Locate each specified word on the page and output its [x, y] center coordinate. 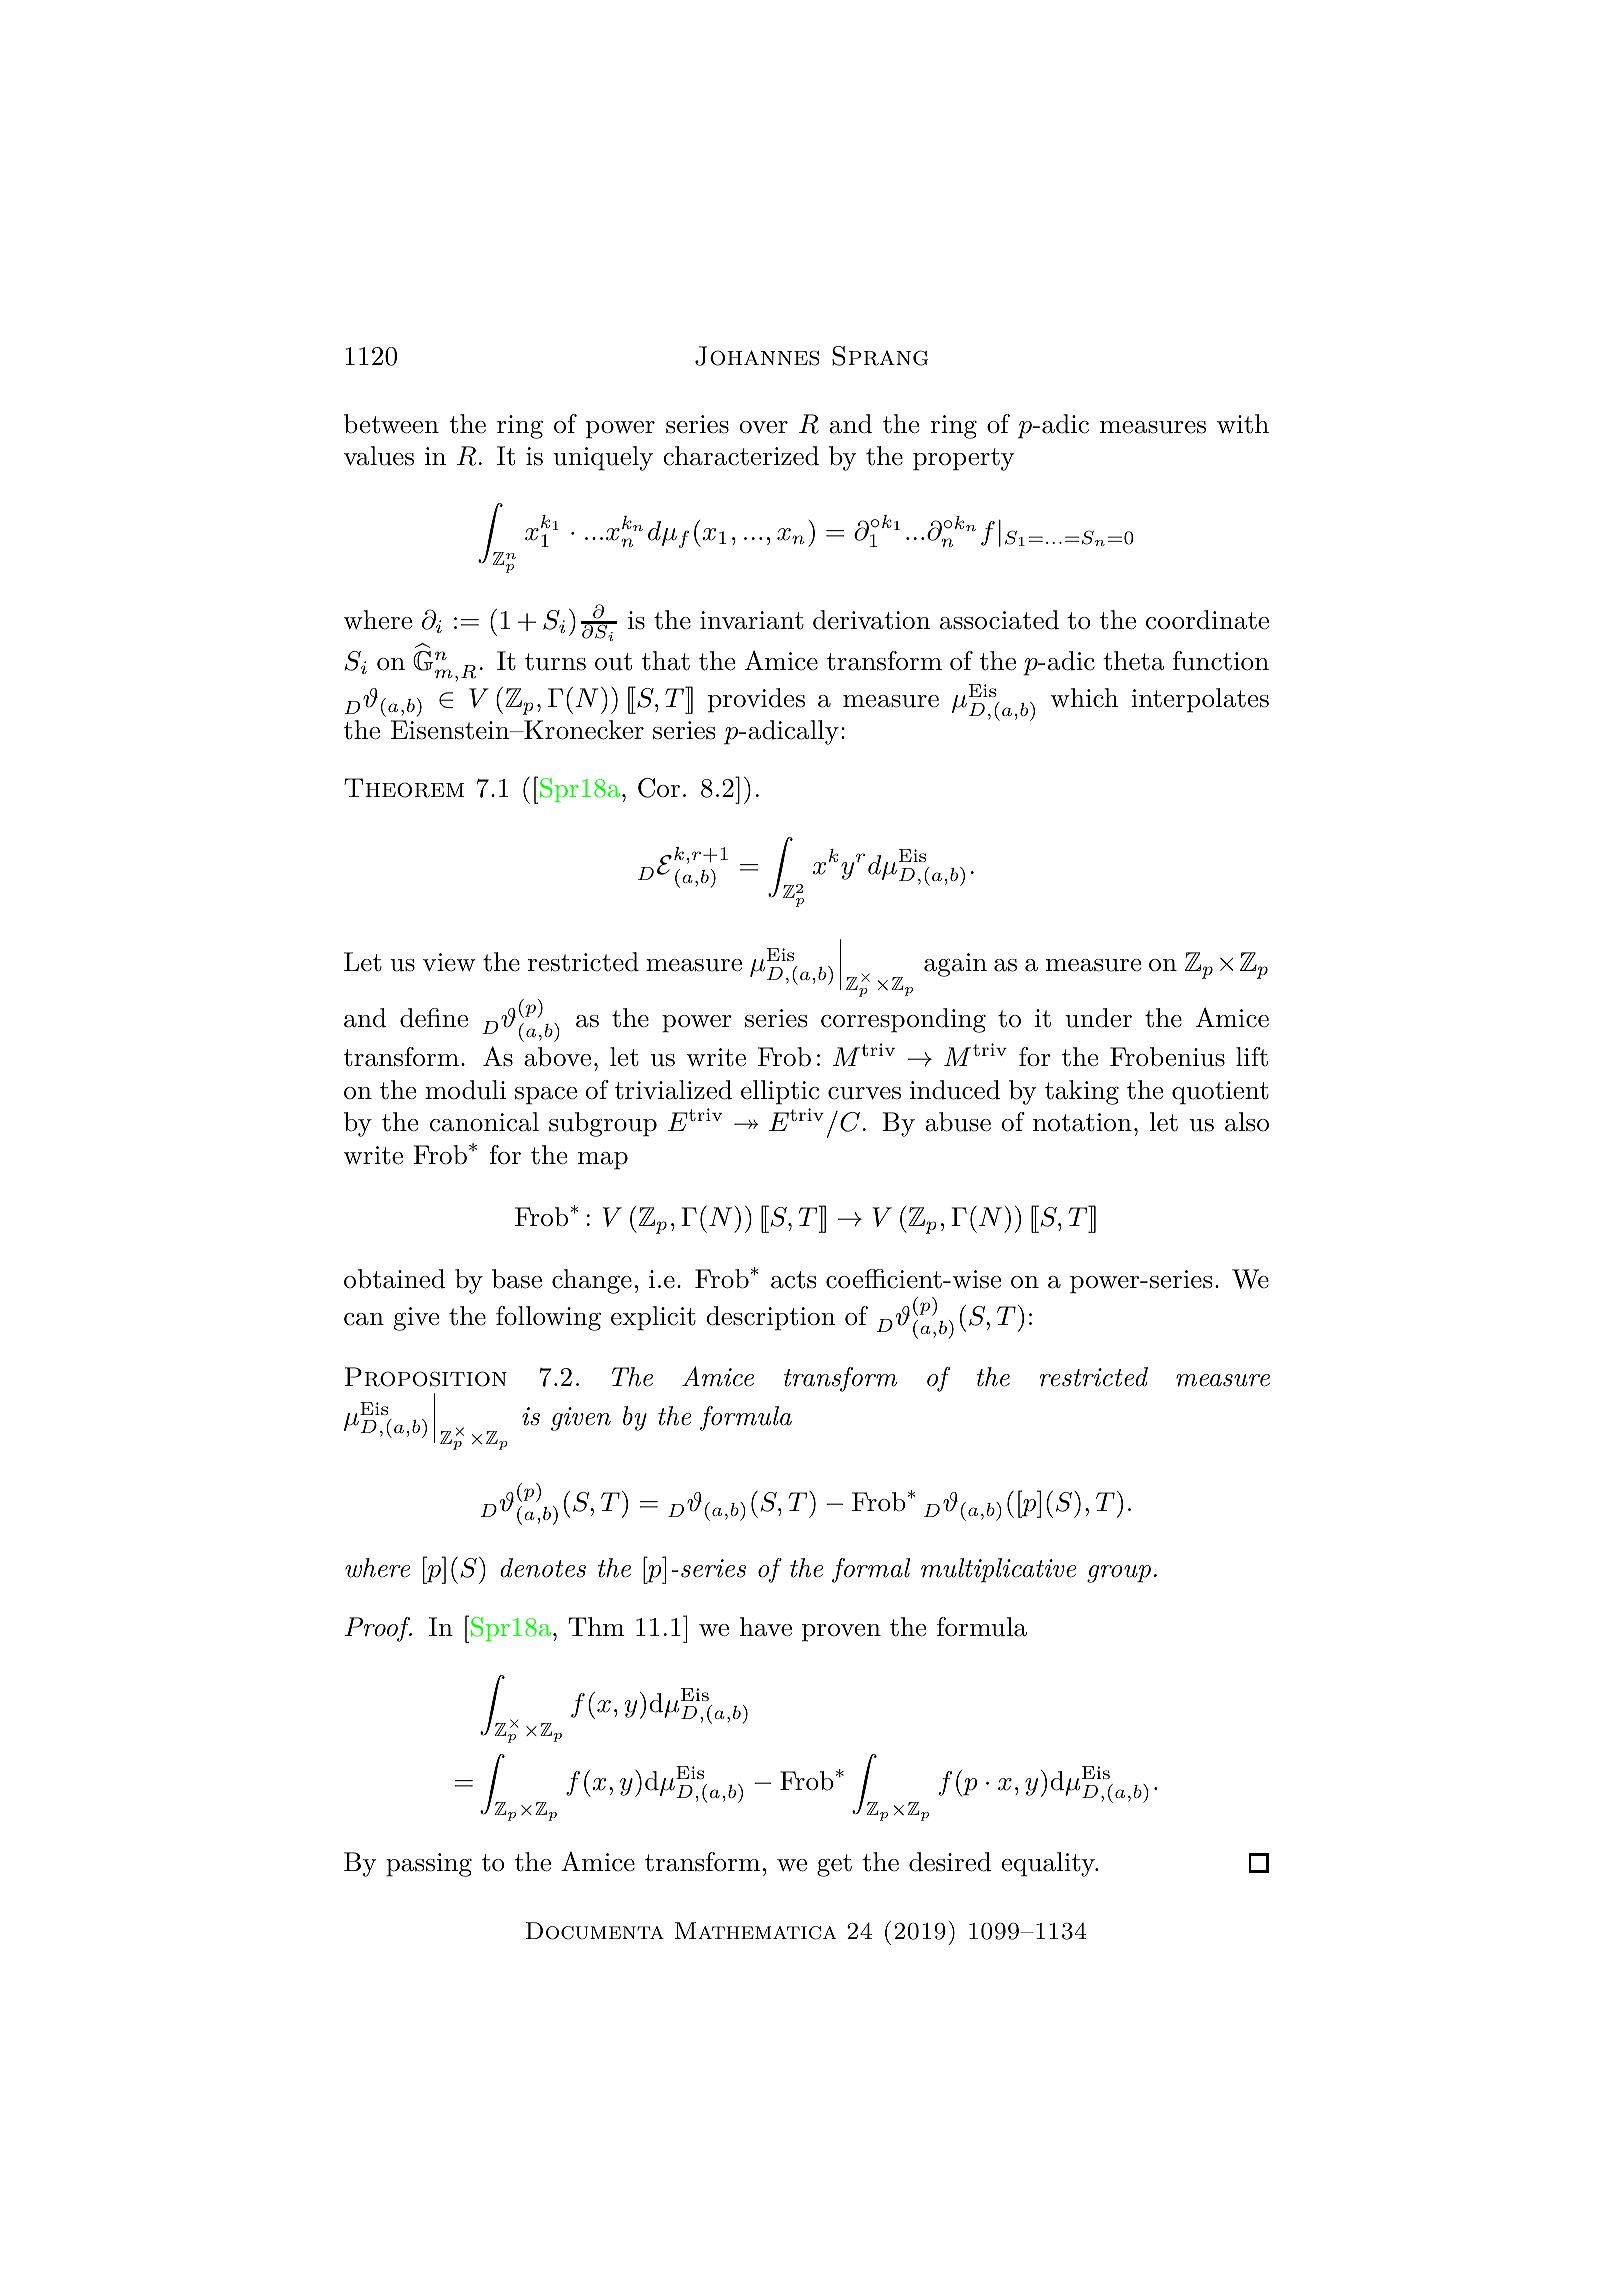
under [1098, 1018]
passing [429, 1865]
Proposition [426, 1377]
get [834, 1865]
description [771, 1318]
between [391, 424]
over [764, 427]
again [955, 965]
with [1243, 424]
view [449, 962]
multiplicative [998, 1570]
